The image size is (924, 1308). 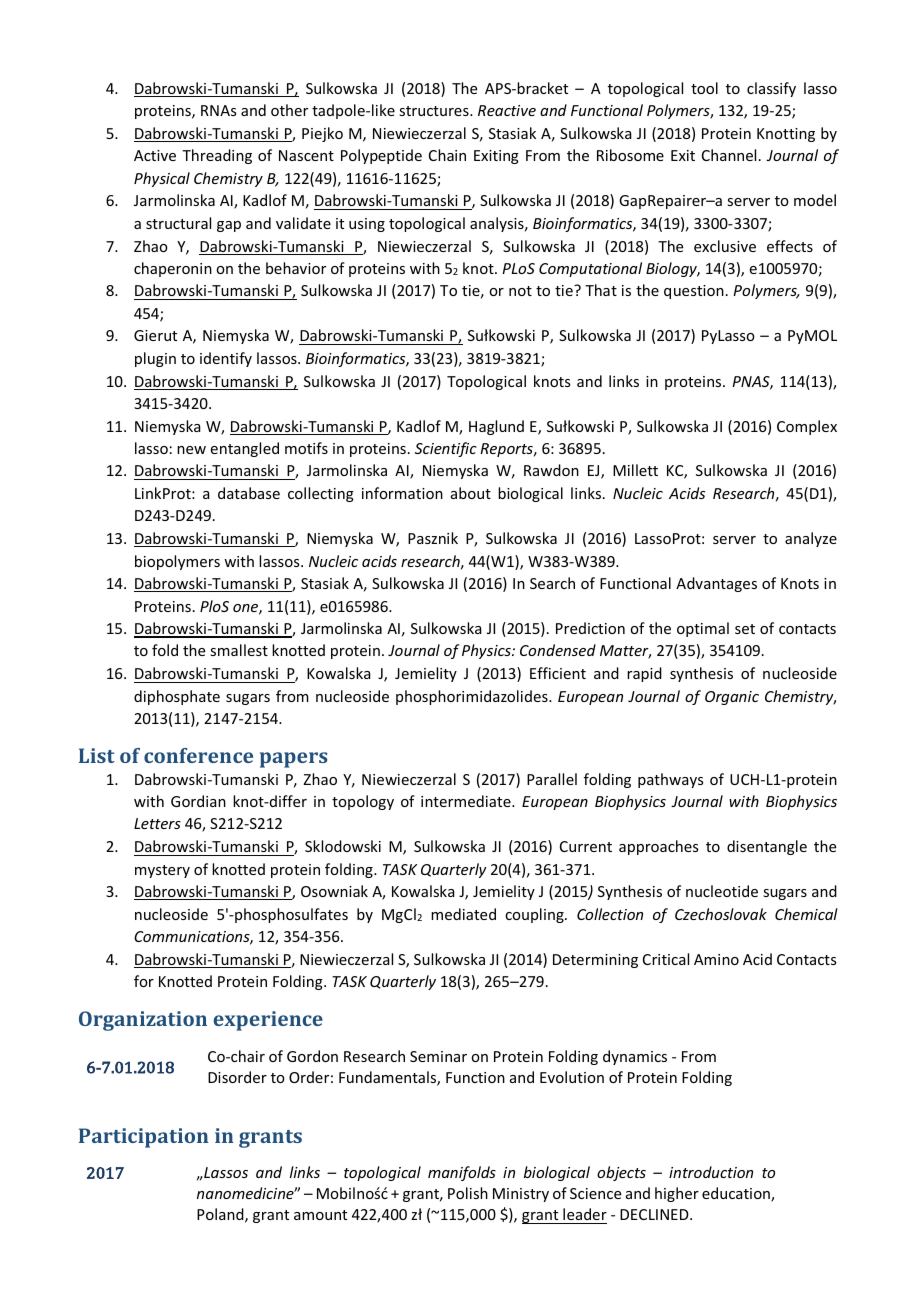 I want to click on Organization, so click(x=143, y=1021).
